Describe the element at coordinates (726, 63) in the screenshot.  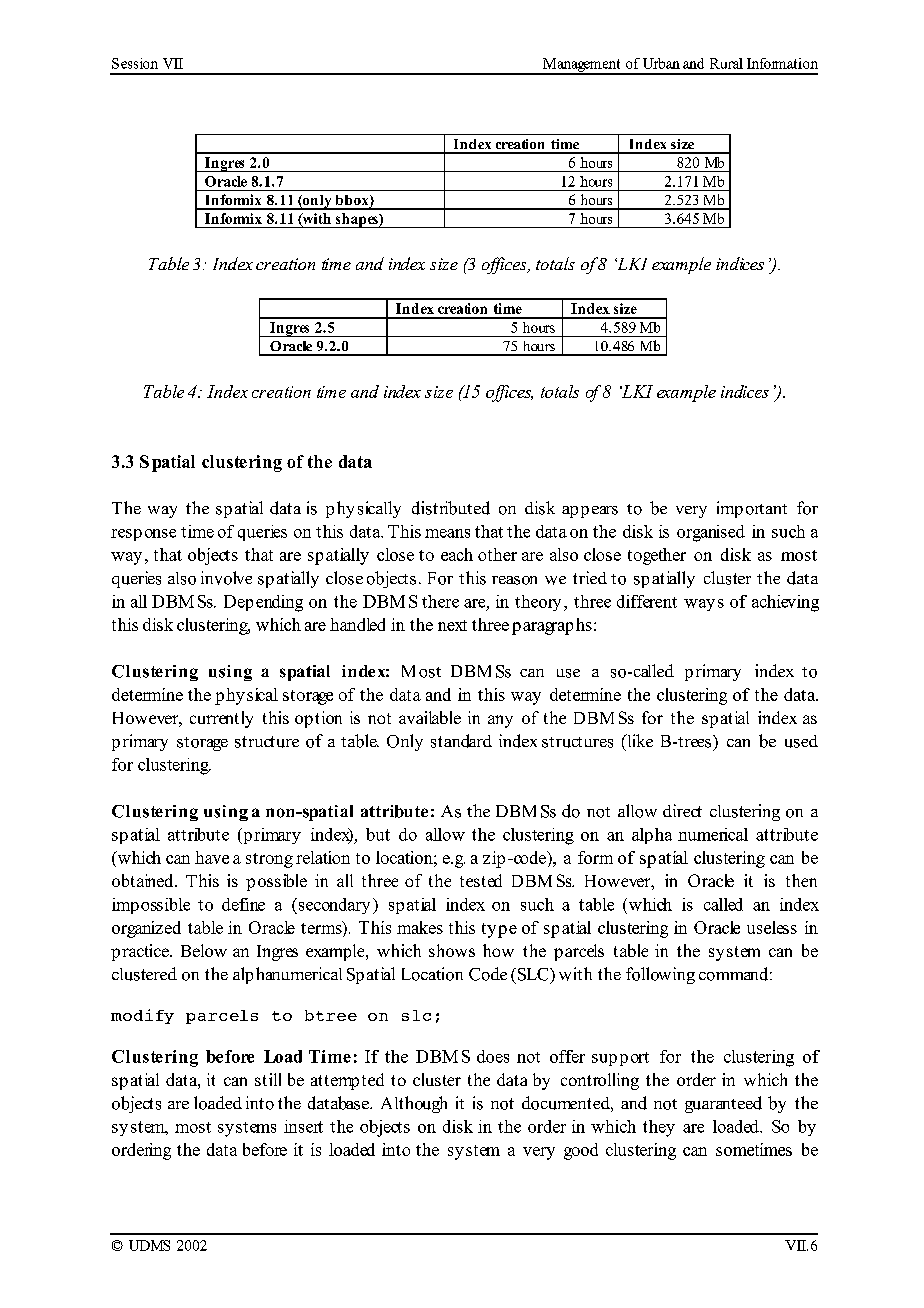
I see `Rural` at that location.
